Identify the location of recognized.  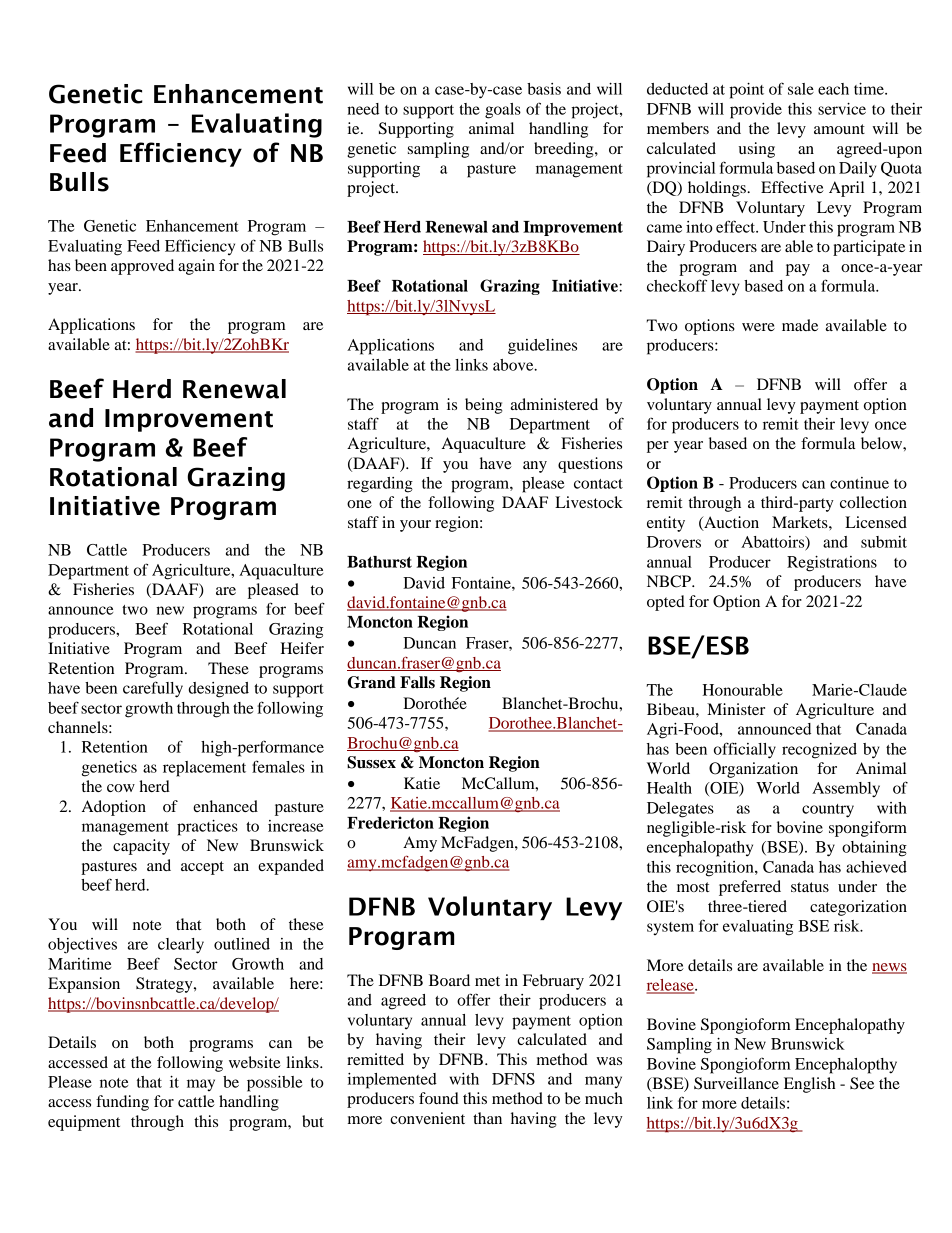
(819, 751).
